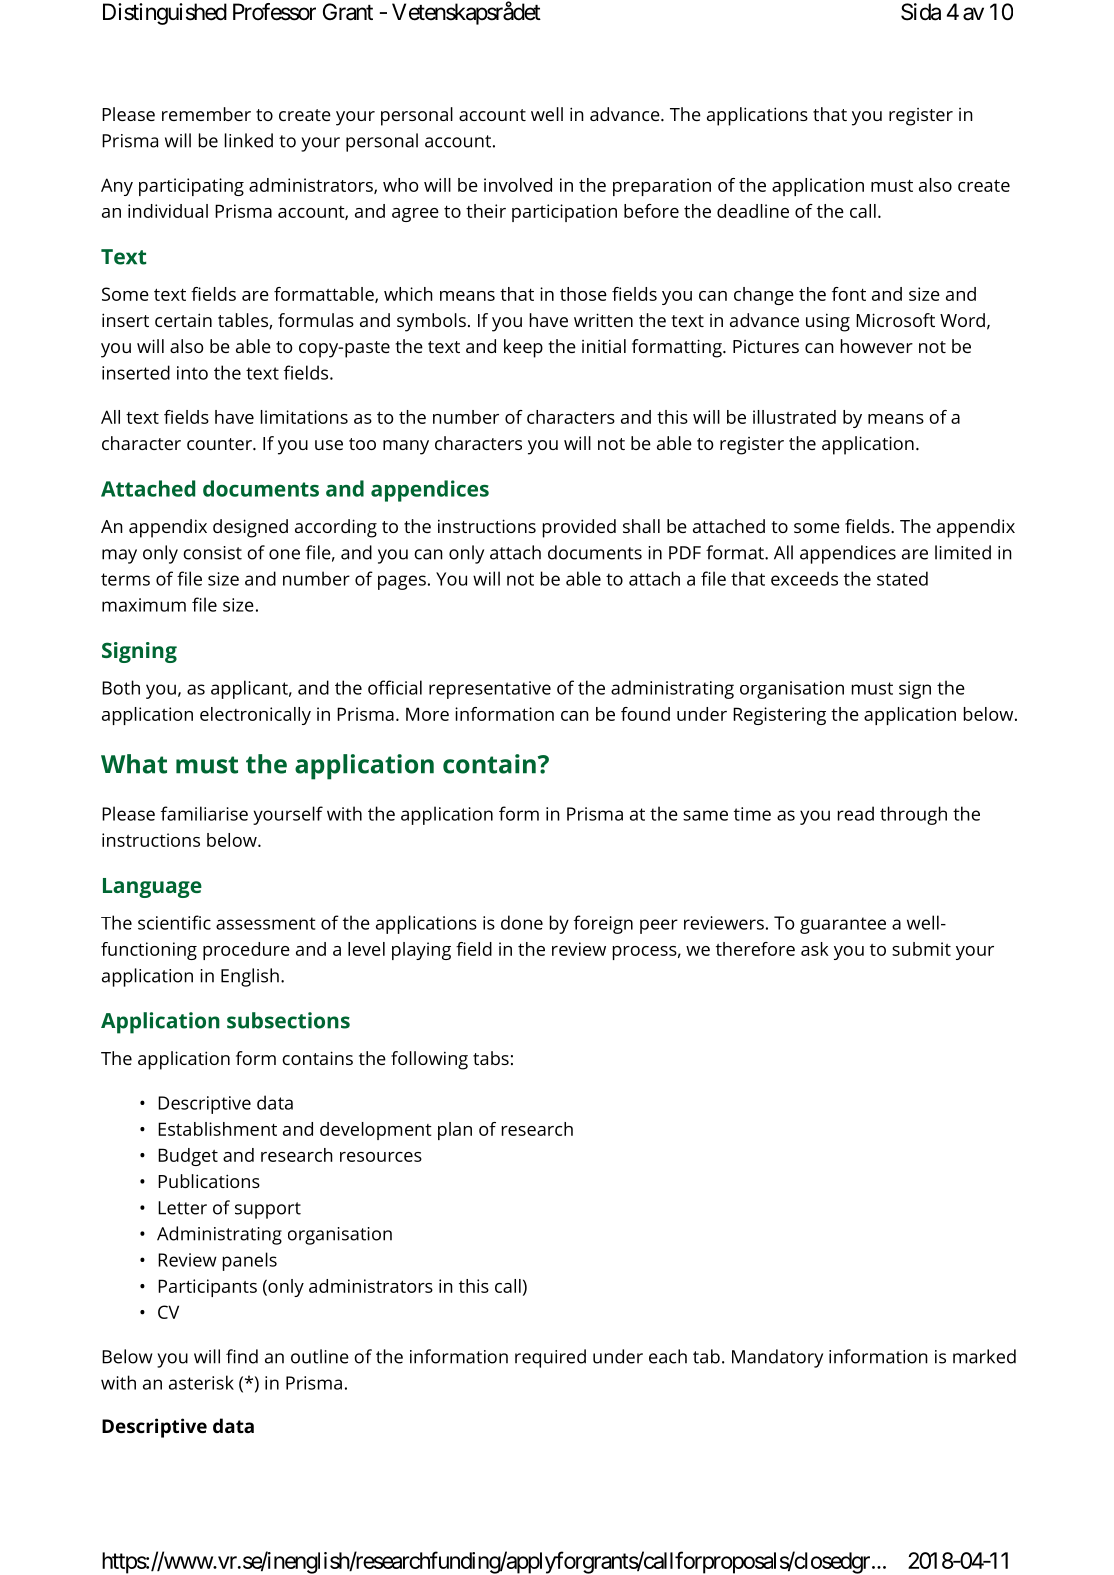 The image size is (1114, 1575). I want to click on representative, so click(490, 690).
